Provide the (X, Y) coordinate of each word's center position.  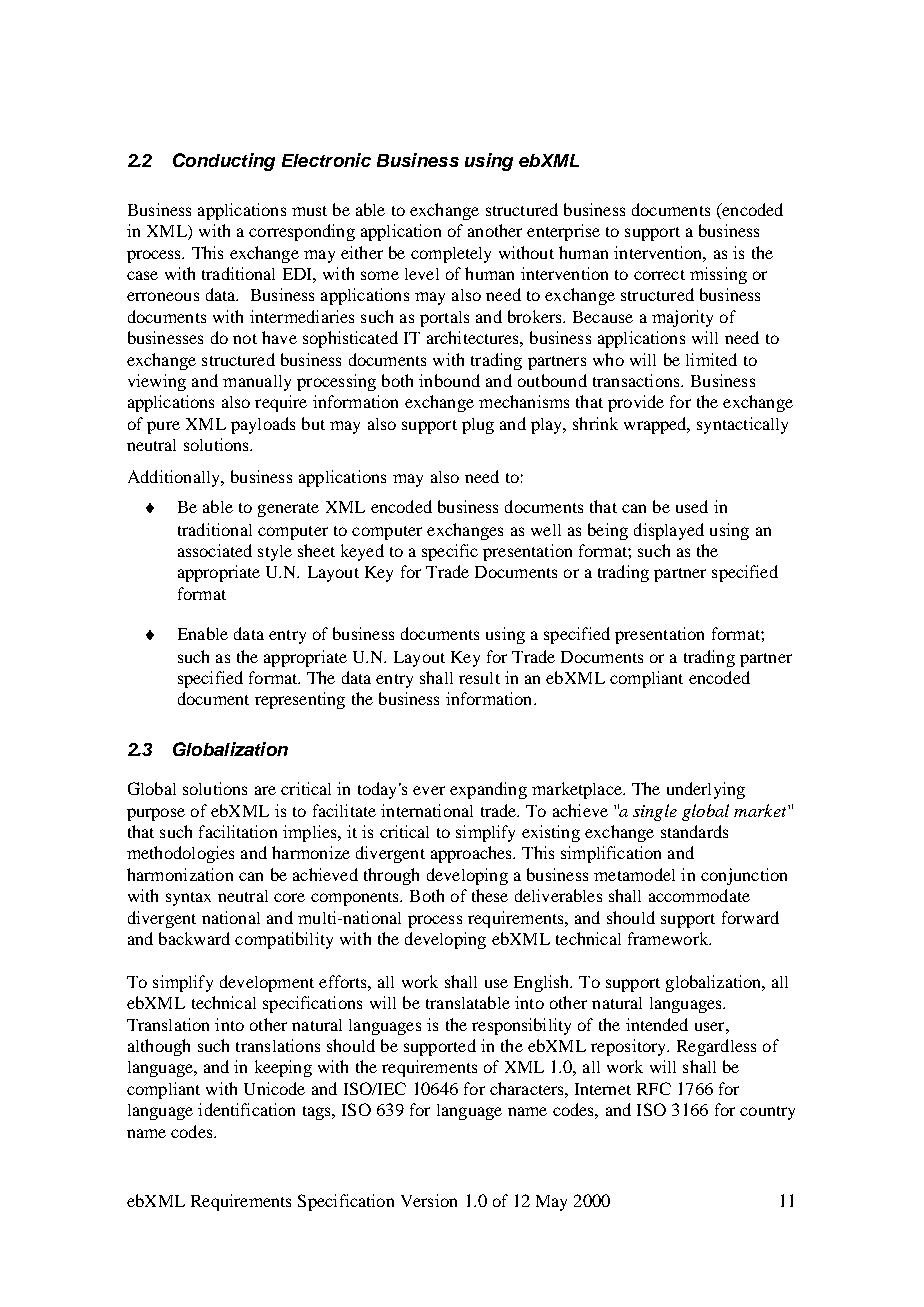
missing (718, 275)
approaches (472, 854)
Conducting (224, 162)
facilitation (238, 831)
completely (451, 255)
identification (246, 1109)
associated (215, 550)
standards (694, 831)
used (692, 506)
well (546, 530)
